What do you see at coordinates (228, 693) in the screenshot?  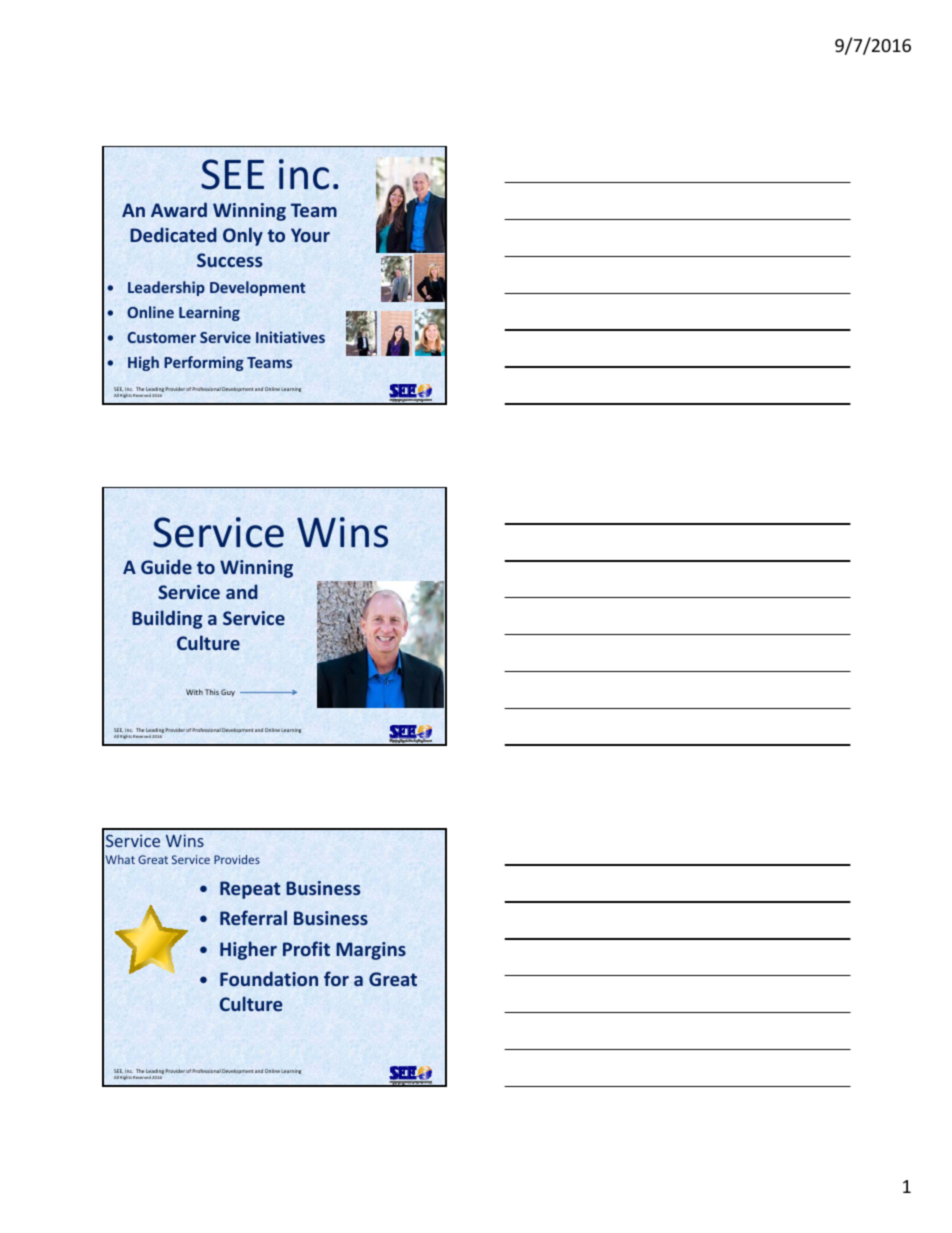 I see `Guy` at bounding box center [228, 693].
